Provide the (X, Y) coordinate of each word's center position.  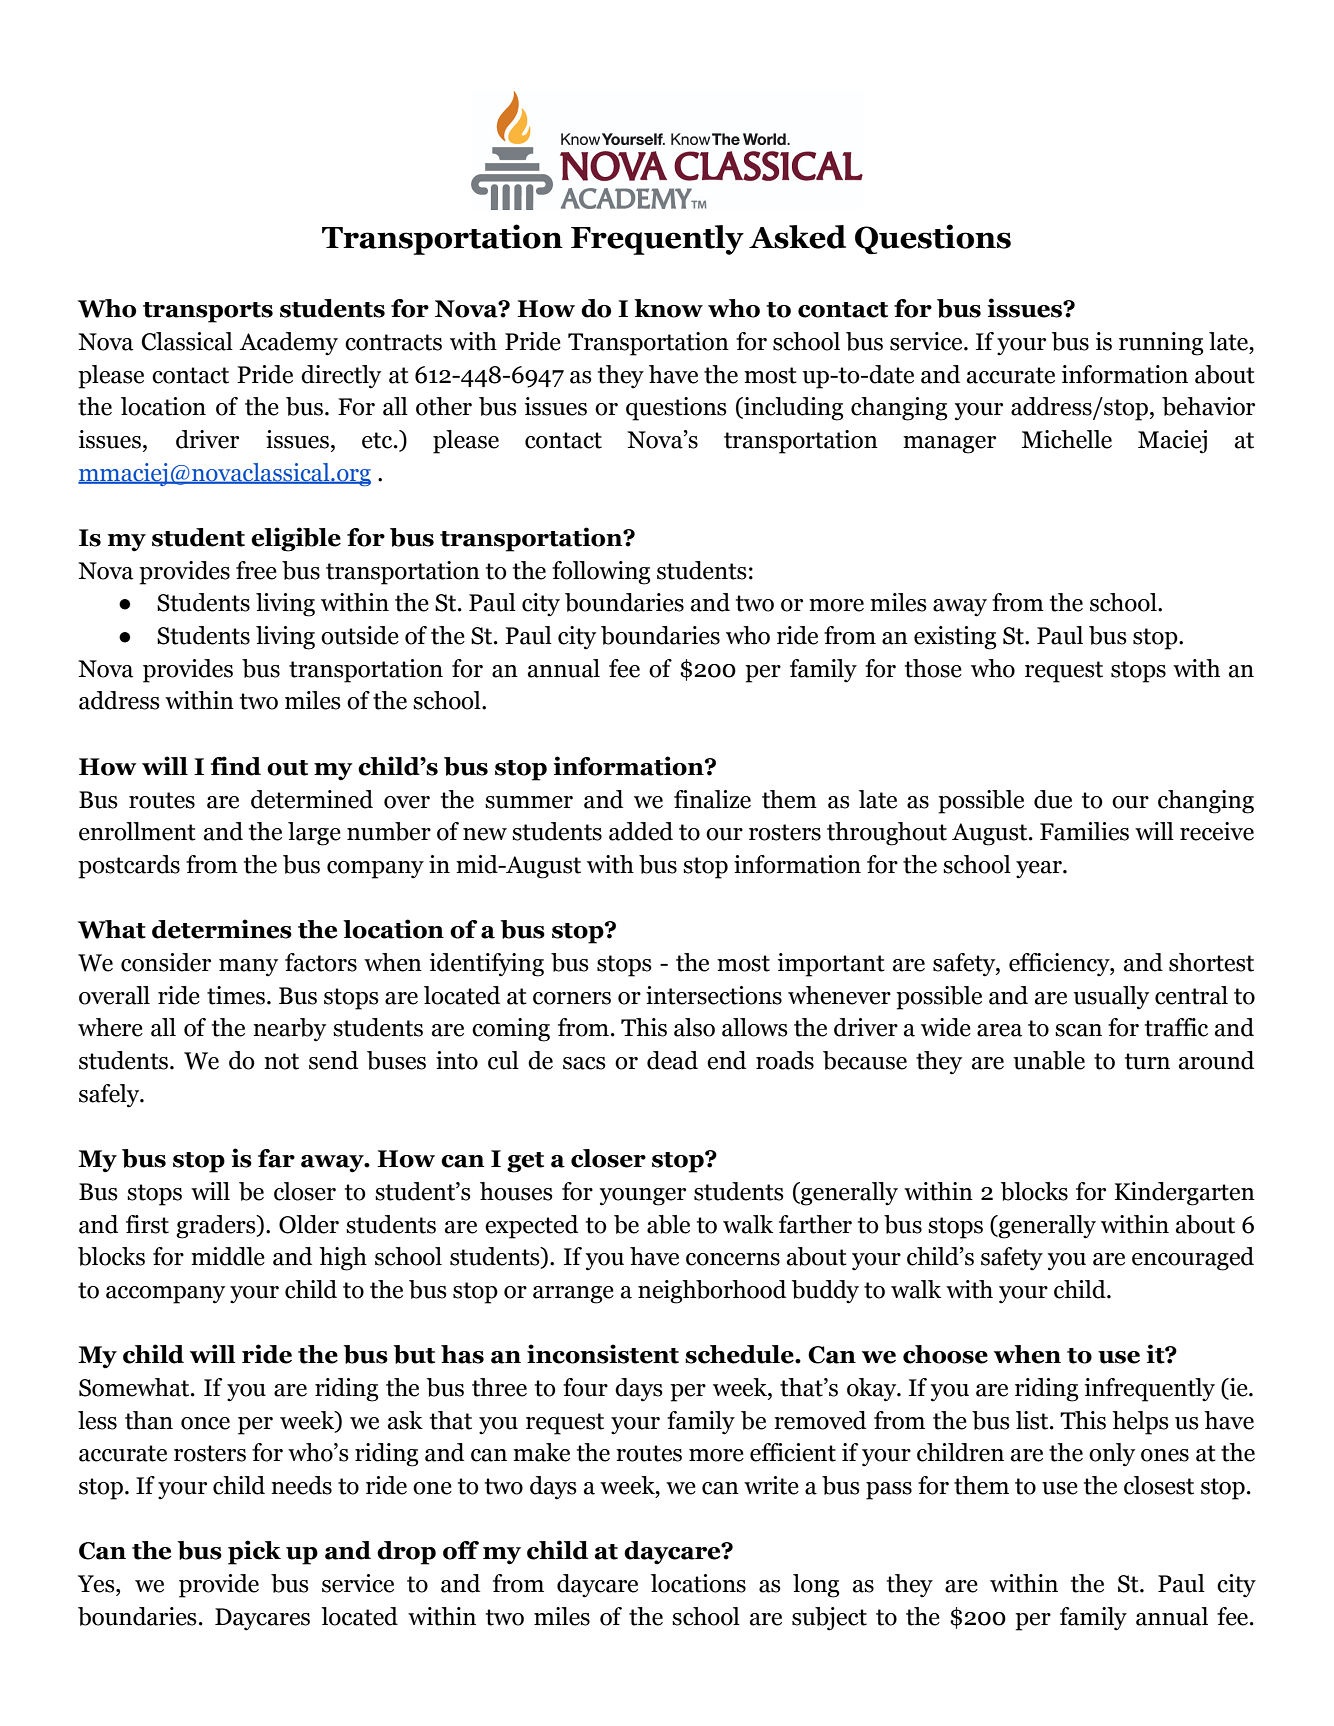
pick (254, 1552)
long (816, 1586)
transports (208, 312)
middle (228, 1256)
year (1040, 870)
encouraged (1193, 1259)
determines (222, 929)
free (256, 570)
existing (955, 638)
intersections (714, 995)
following (601, 573)
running (1161, 344)
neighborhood (712, 1292)
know (668, 308)
